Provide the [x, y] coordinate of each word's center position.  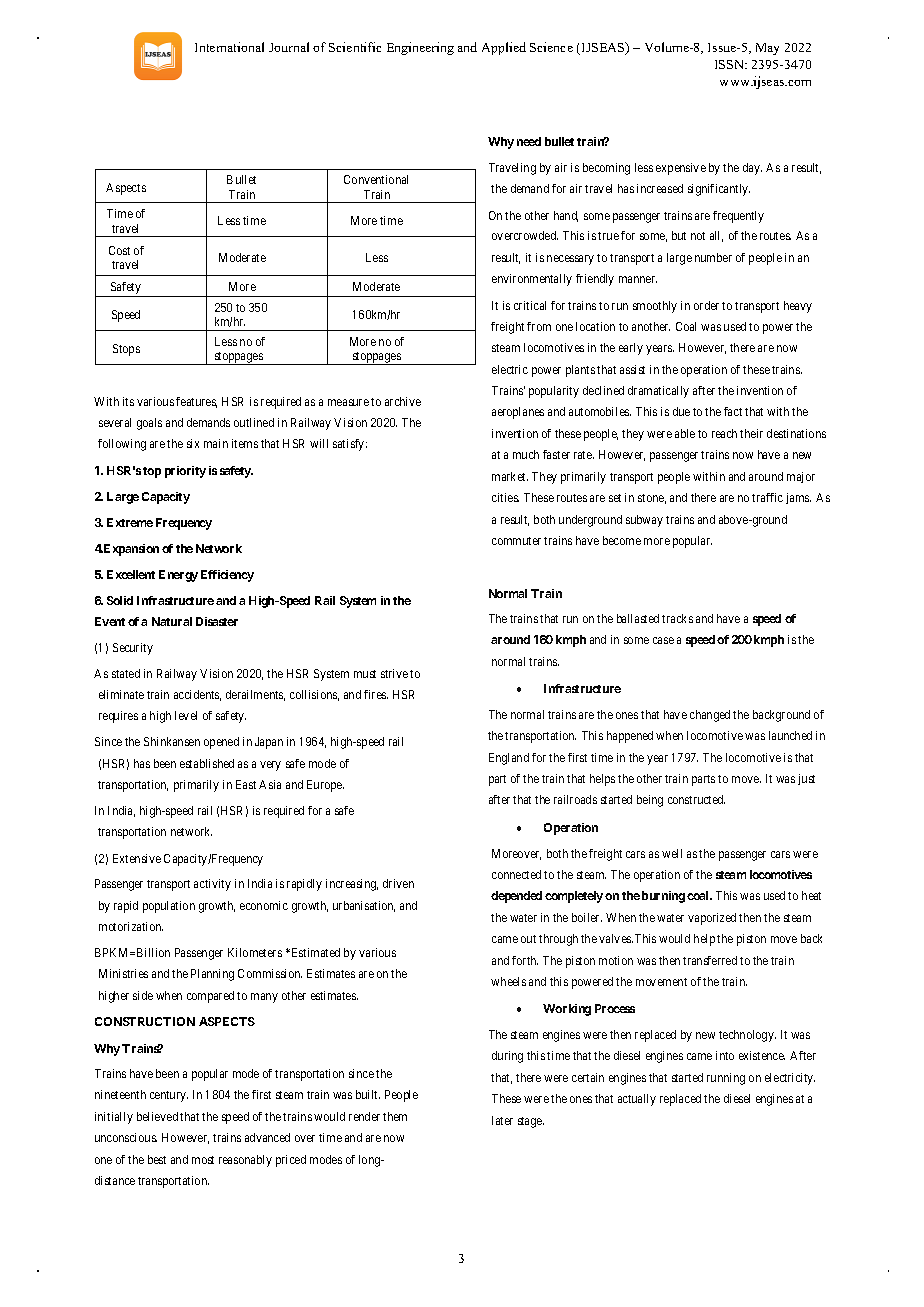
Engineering [420, 48]
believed [157, 1116]
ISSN [731, 64]
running [726, 1079]
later [502, 1120]
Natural [172, 621]
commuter [516, 541]
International [229, 47]
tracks [677, 618]
